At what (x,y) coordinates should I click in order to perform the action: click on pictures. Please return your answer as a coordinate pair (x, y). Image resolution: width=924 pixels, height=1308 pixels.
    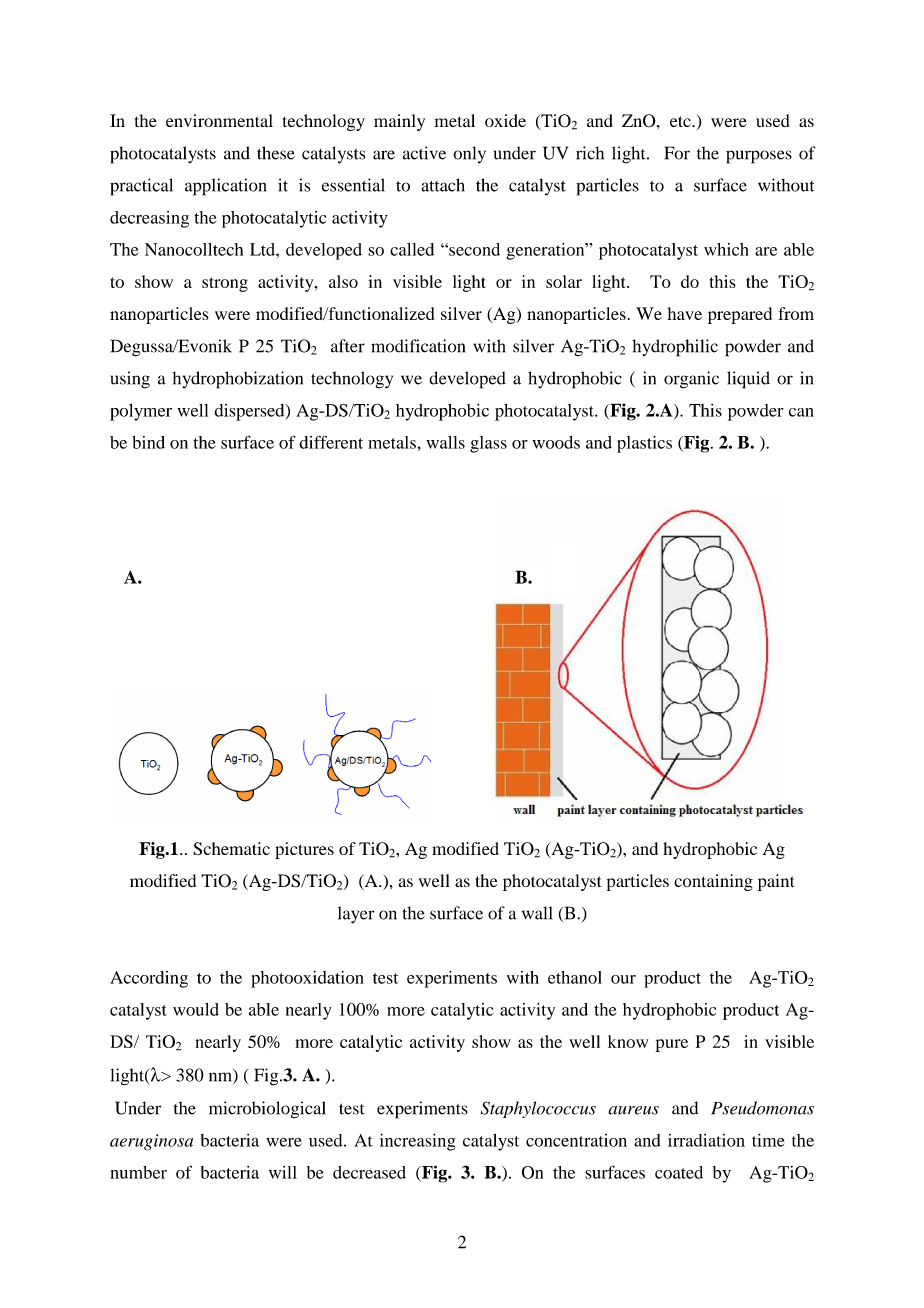
    Looking at the image, I should click on (304, 850).
